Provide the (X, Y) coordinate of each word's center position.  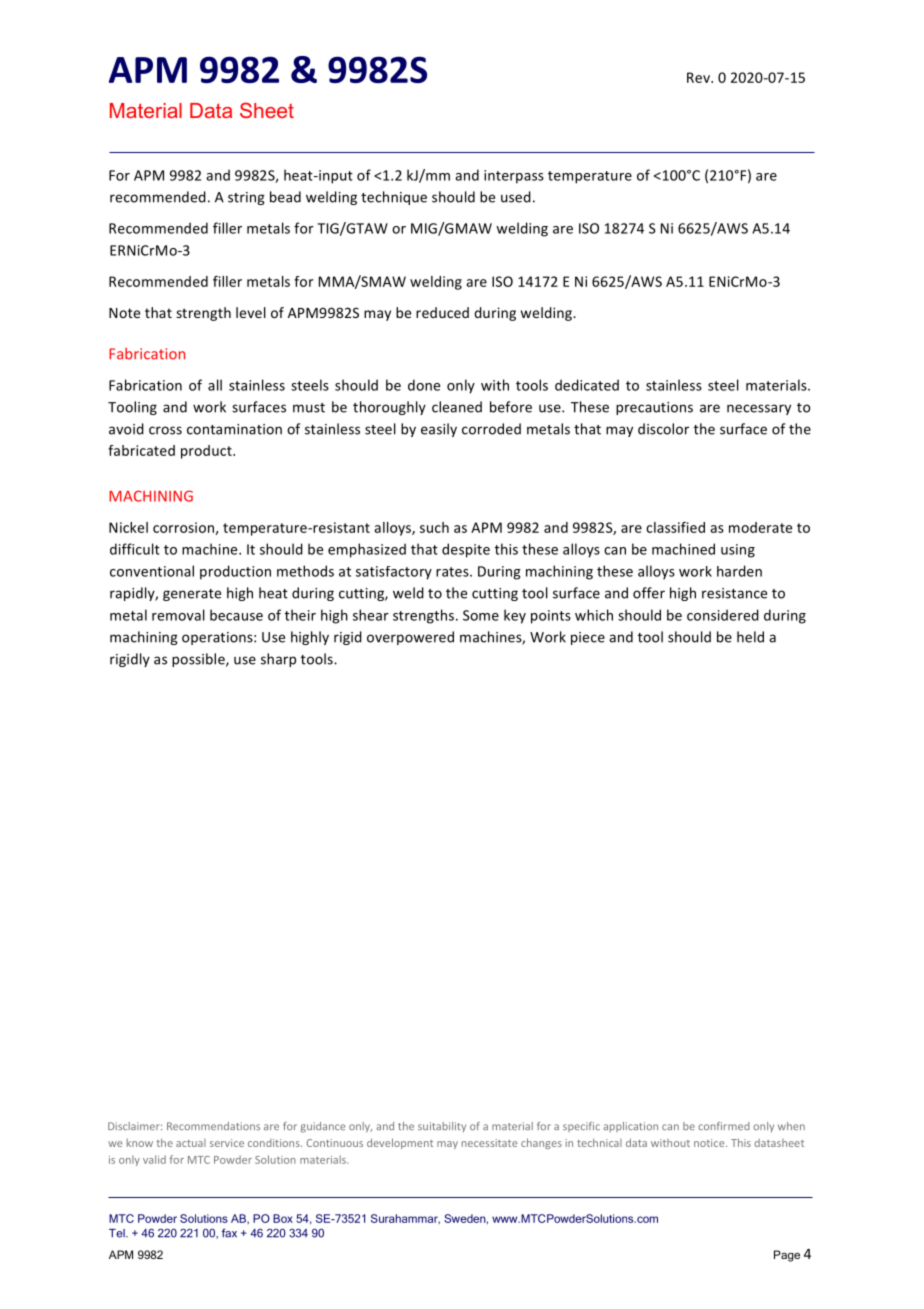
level (251, 312)
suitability (442, 1127)
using (738, 551)
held (750, 637)
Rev (700, 77)
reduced (442, 312)
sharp (278, 660)
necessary (759, 409)
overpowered (410, 638)
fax (229, 1233)
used (516, 197)
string (246, 198)
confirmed (724, 1126)
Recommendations (213, 1126)
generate (192, 595)
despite (466, 550)
